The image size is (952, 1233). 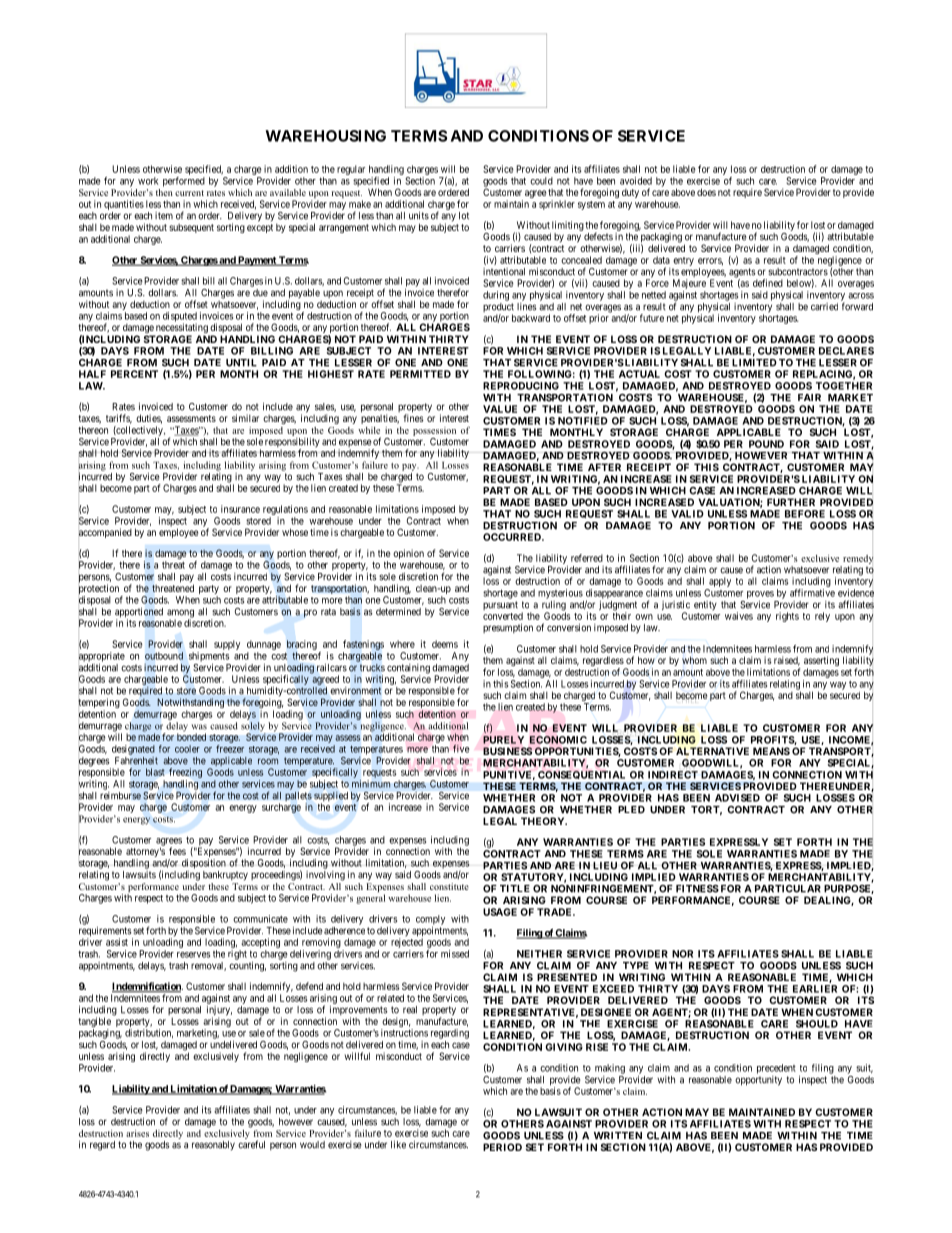 I want to click on performed, so click(x=184, y=182).
